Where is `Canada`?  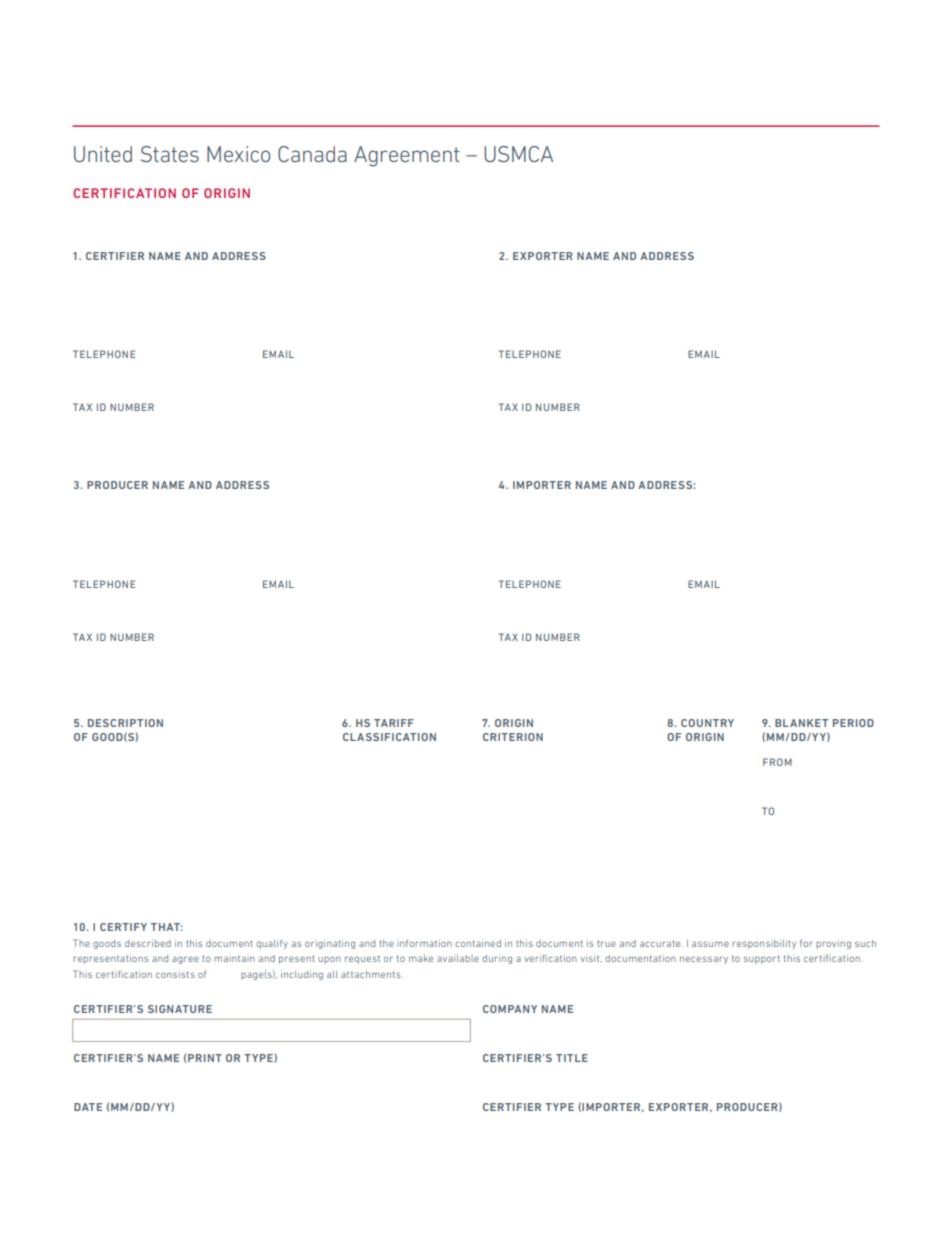 Canada is located at coordinates (312, 154).
